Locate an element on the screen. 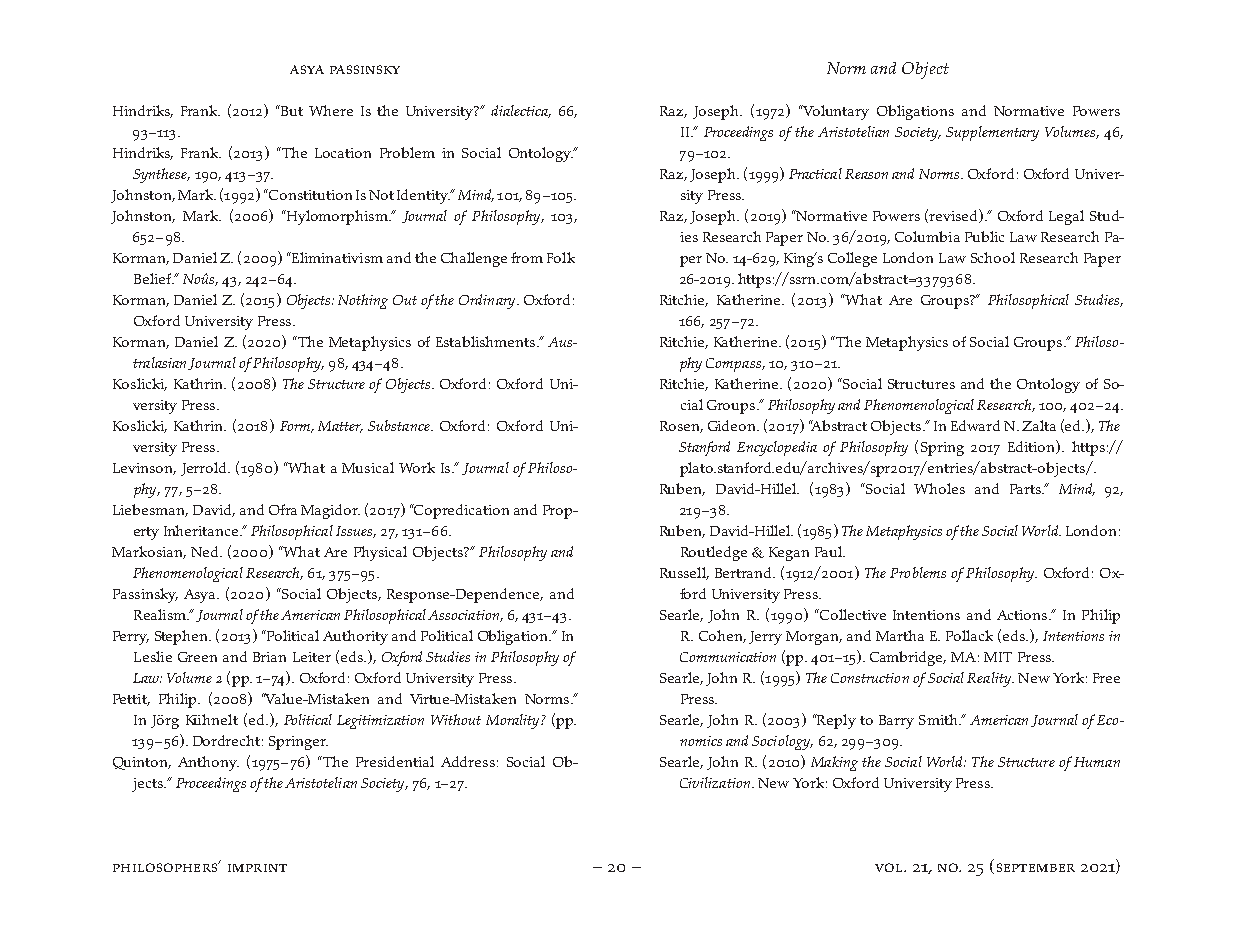 The height and width of the screenshot is (952, 1233). Parts is located at coordinates (1026, 489).
